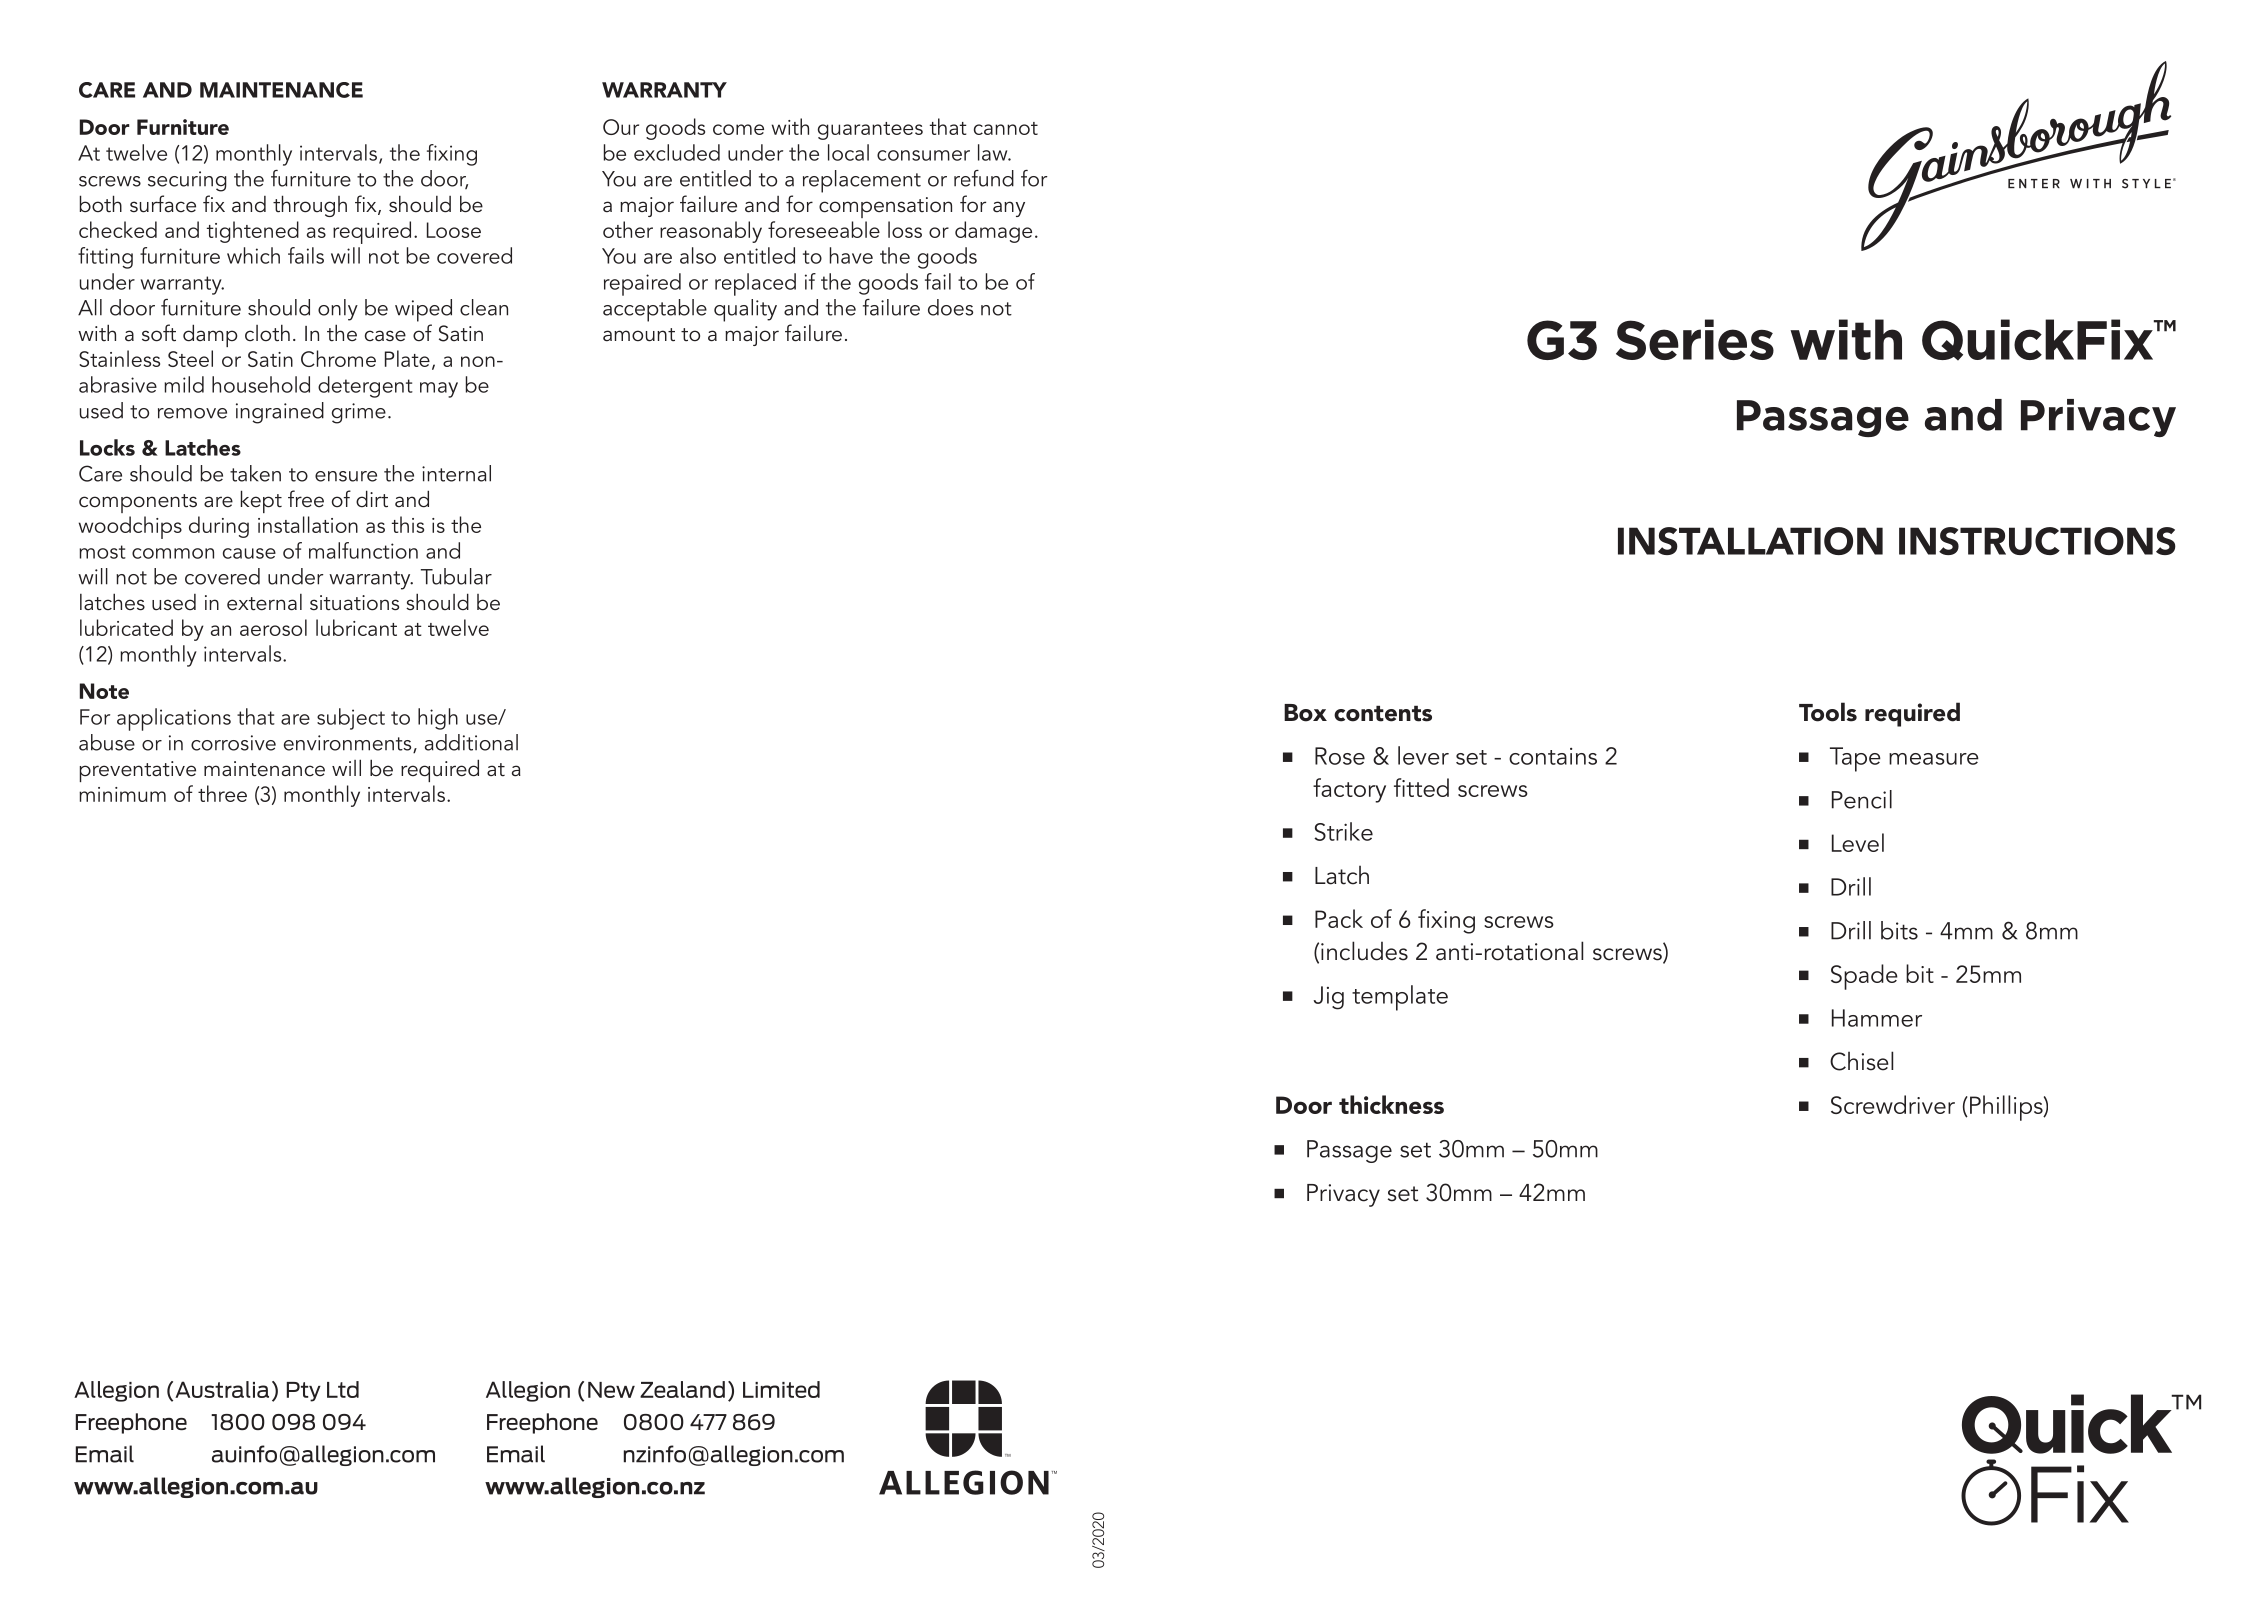  Describe the element at coordinates (994, 152) in the document. I see `law` at that location.
